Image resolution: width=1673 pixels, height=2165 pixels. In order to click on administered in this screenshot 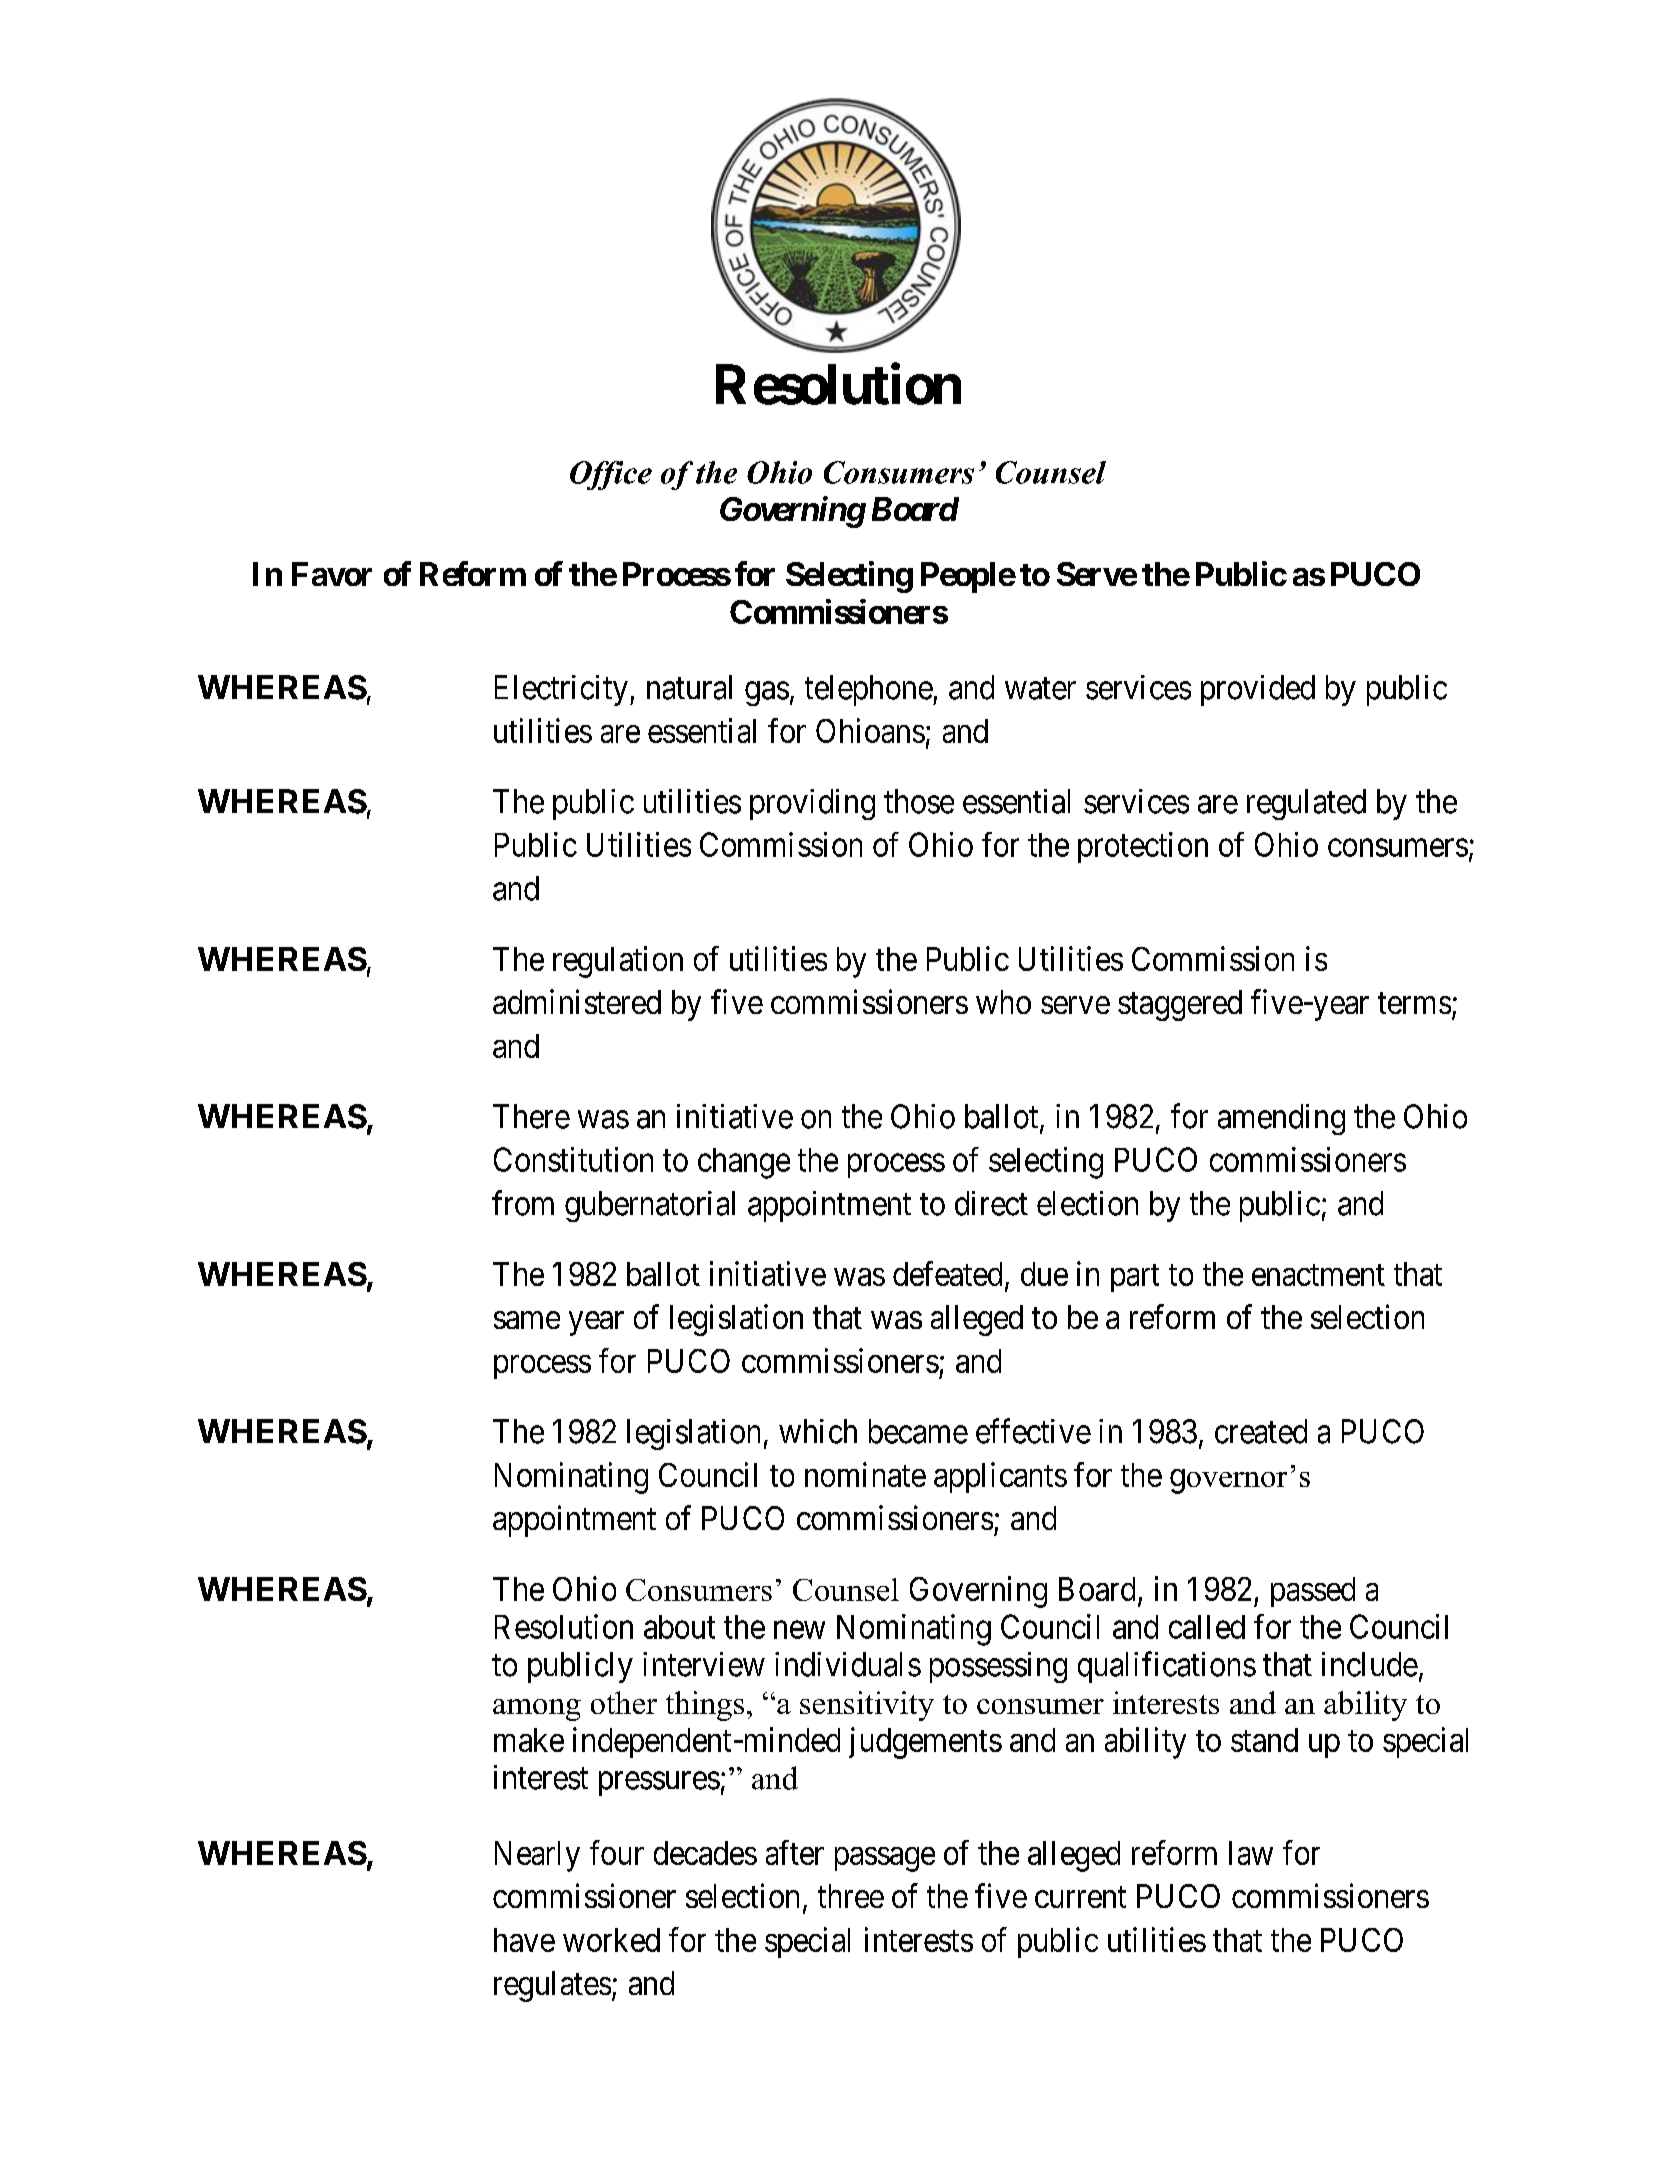, I will do `click(577, 1001)`.
